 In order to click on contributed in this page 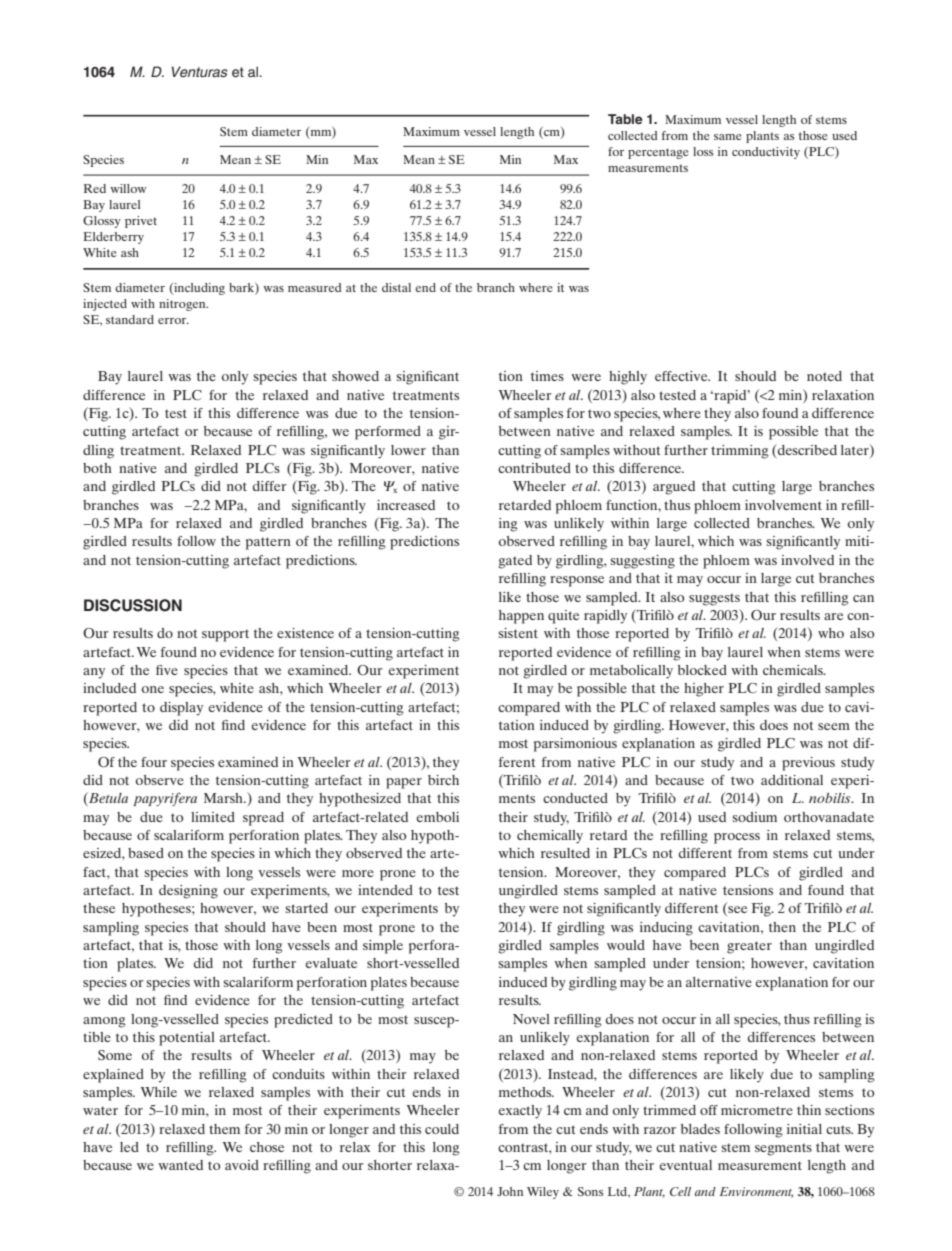, I will do `click(534, 468)`.
